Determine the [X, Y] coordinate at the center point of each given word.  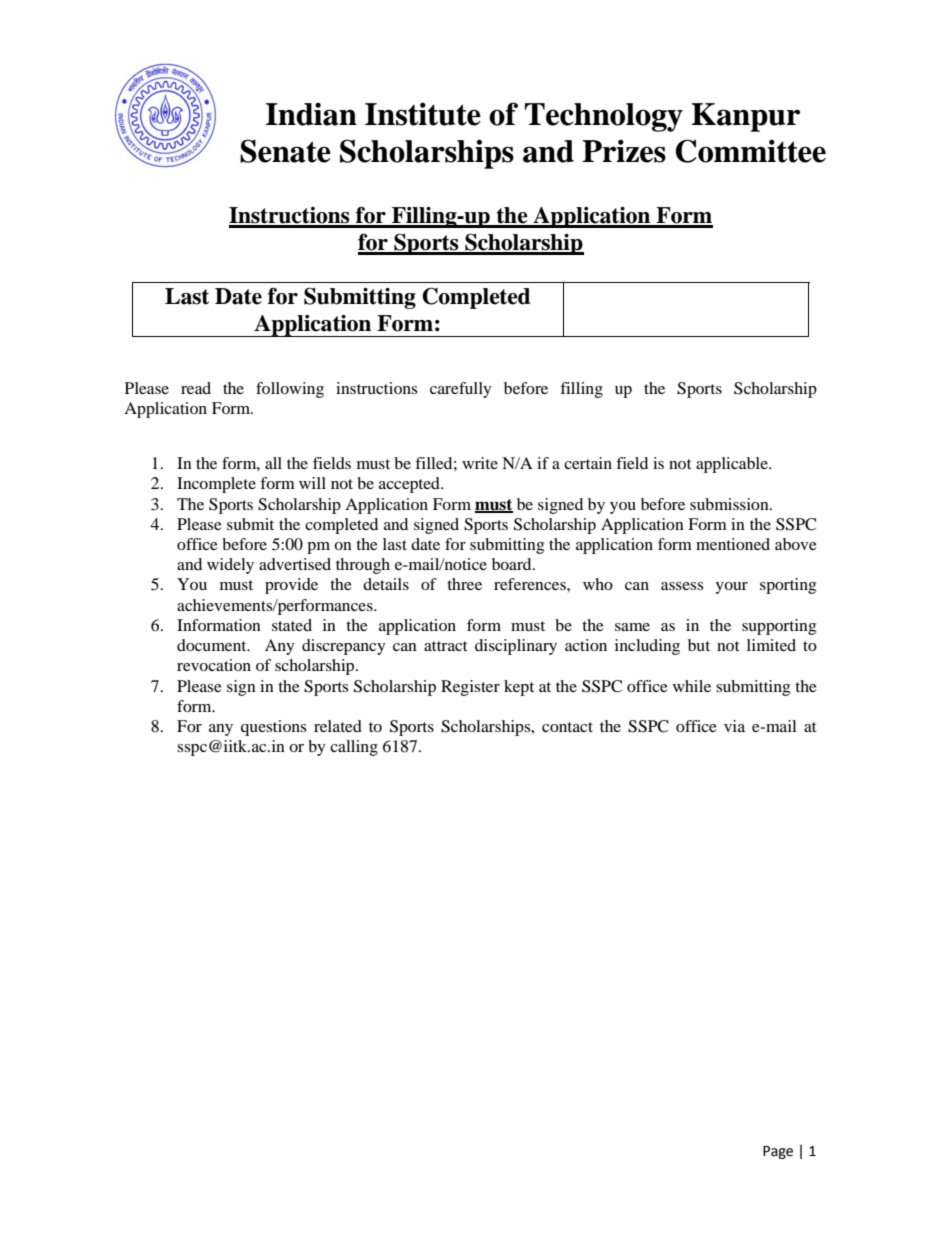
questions [273, 728]
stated [292, 625]
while [692, 686]
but [699, 645]
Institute [423, 114]
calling [354, 748]
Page [778, 1152]
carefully [461, 390]
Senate [285, 151]
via [734, 726]
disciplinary [516, 647]
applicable [733, 465]
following [290, 390]
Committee [750, 151]
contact [567, 727]
